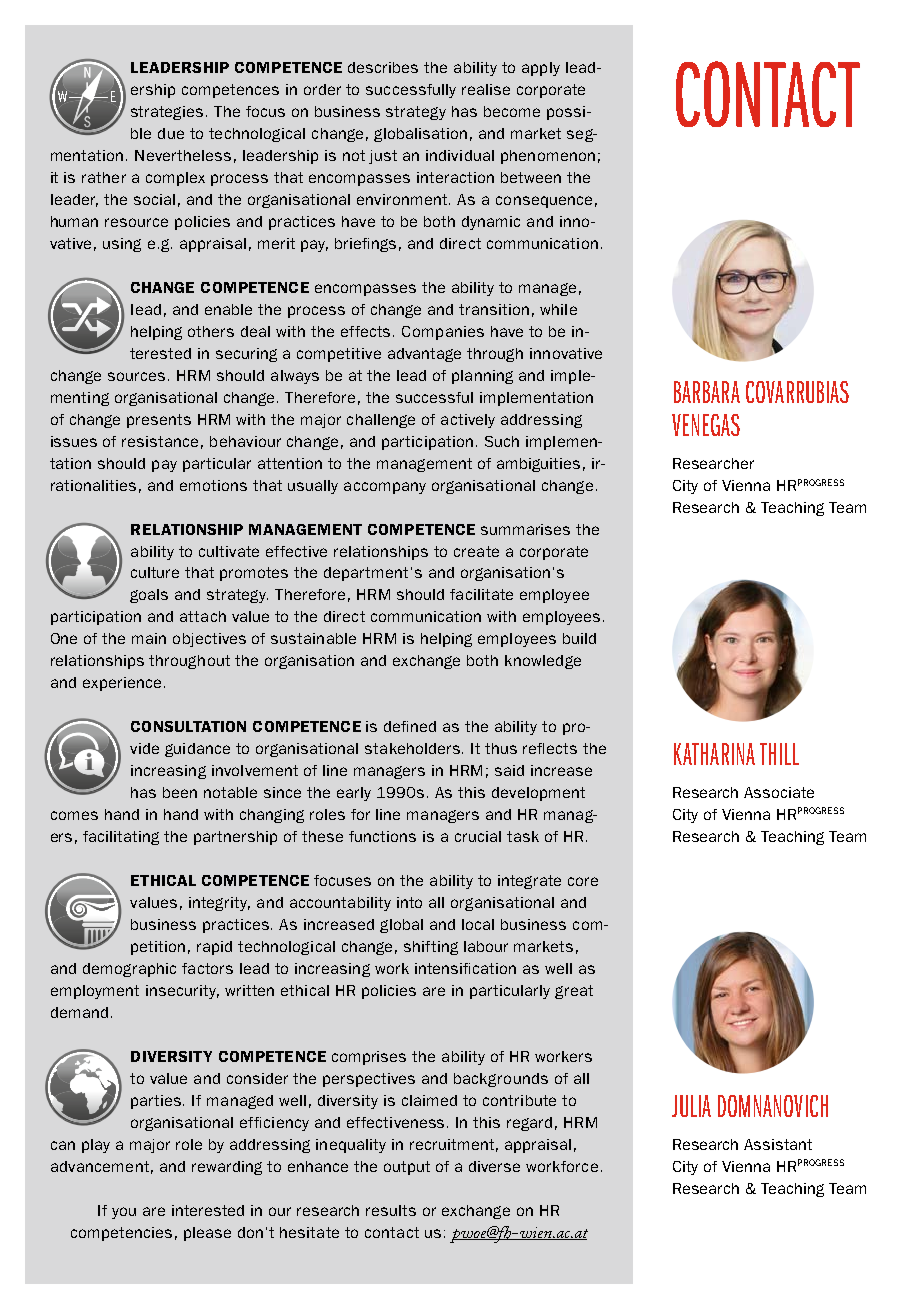 This page has height=1308, width=924. I want to click on describes, so click(383, 67).
